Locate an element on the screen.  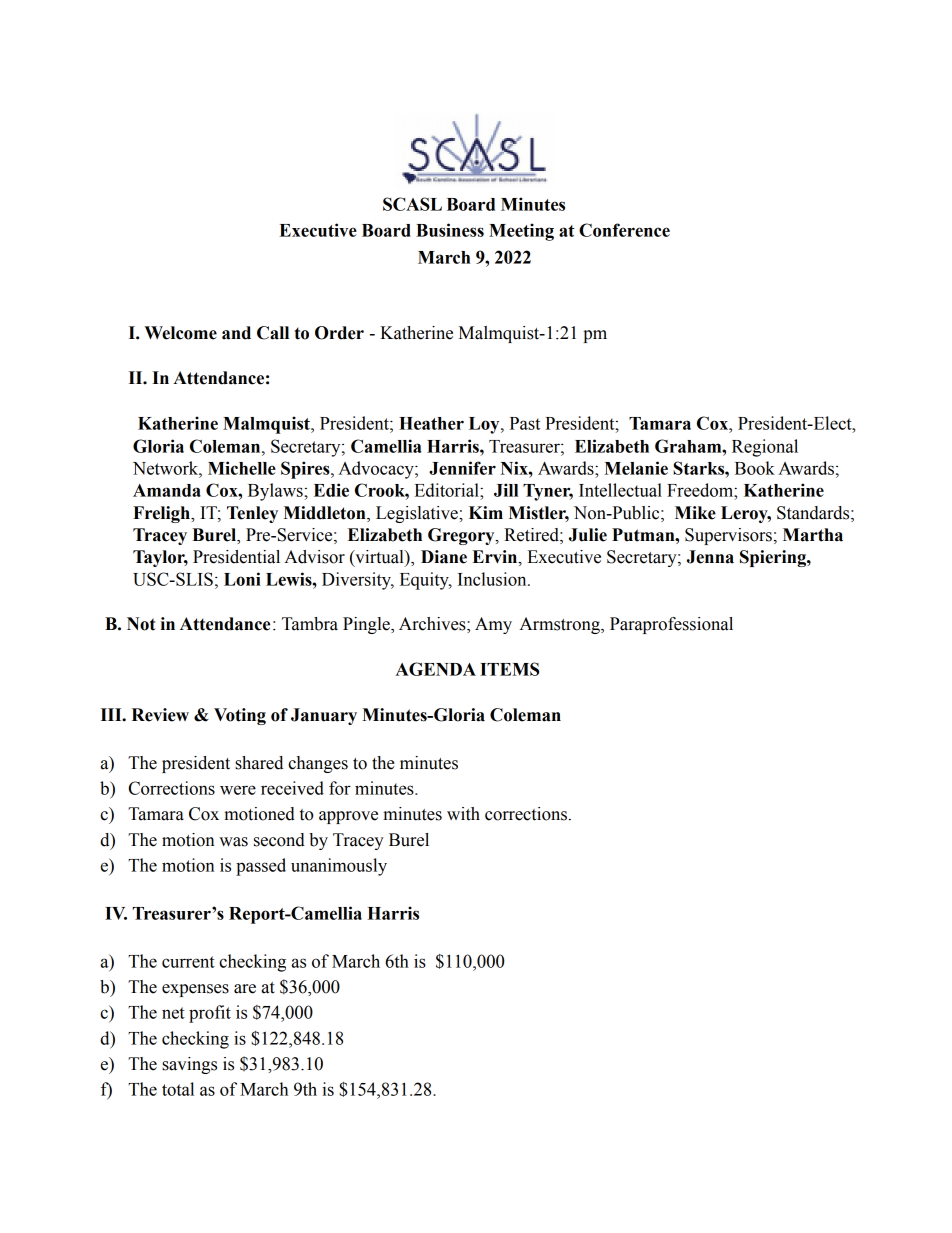
Voting is located at coordinates (240, 716).
